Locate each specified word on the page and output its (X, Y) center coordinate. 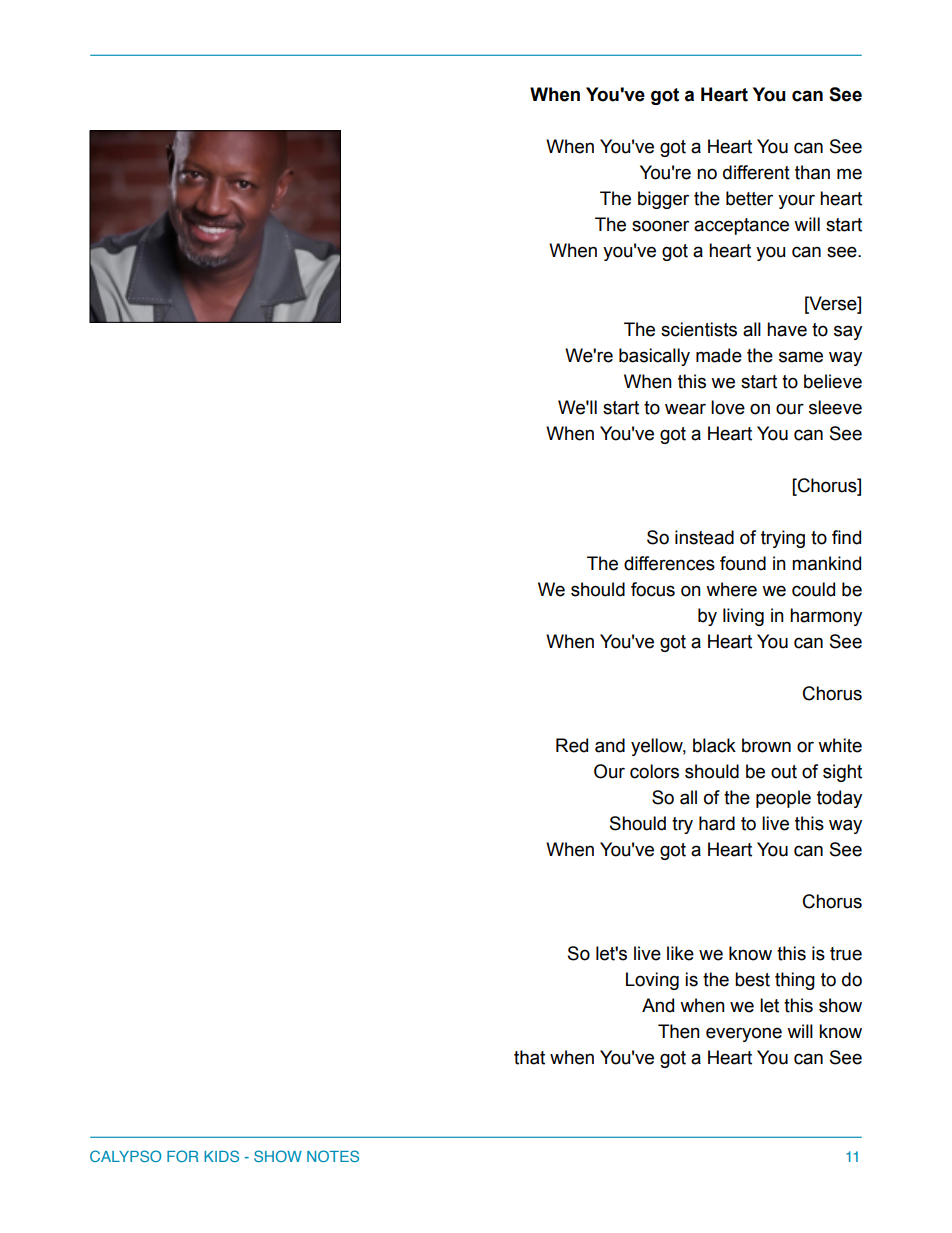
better (749, 198)
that (529, 1057)
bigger (663, 200)
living (743, 617)
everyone (744, 1034)
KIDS (221, 1156)
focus (653, 589)
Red (572, 745)
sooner (660, 226)
